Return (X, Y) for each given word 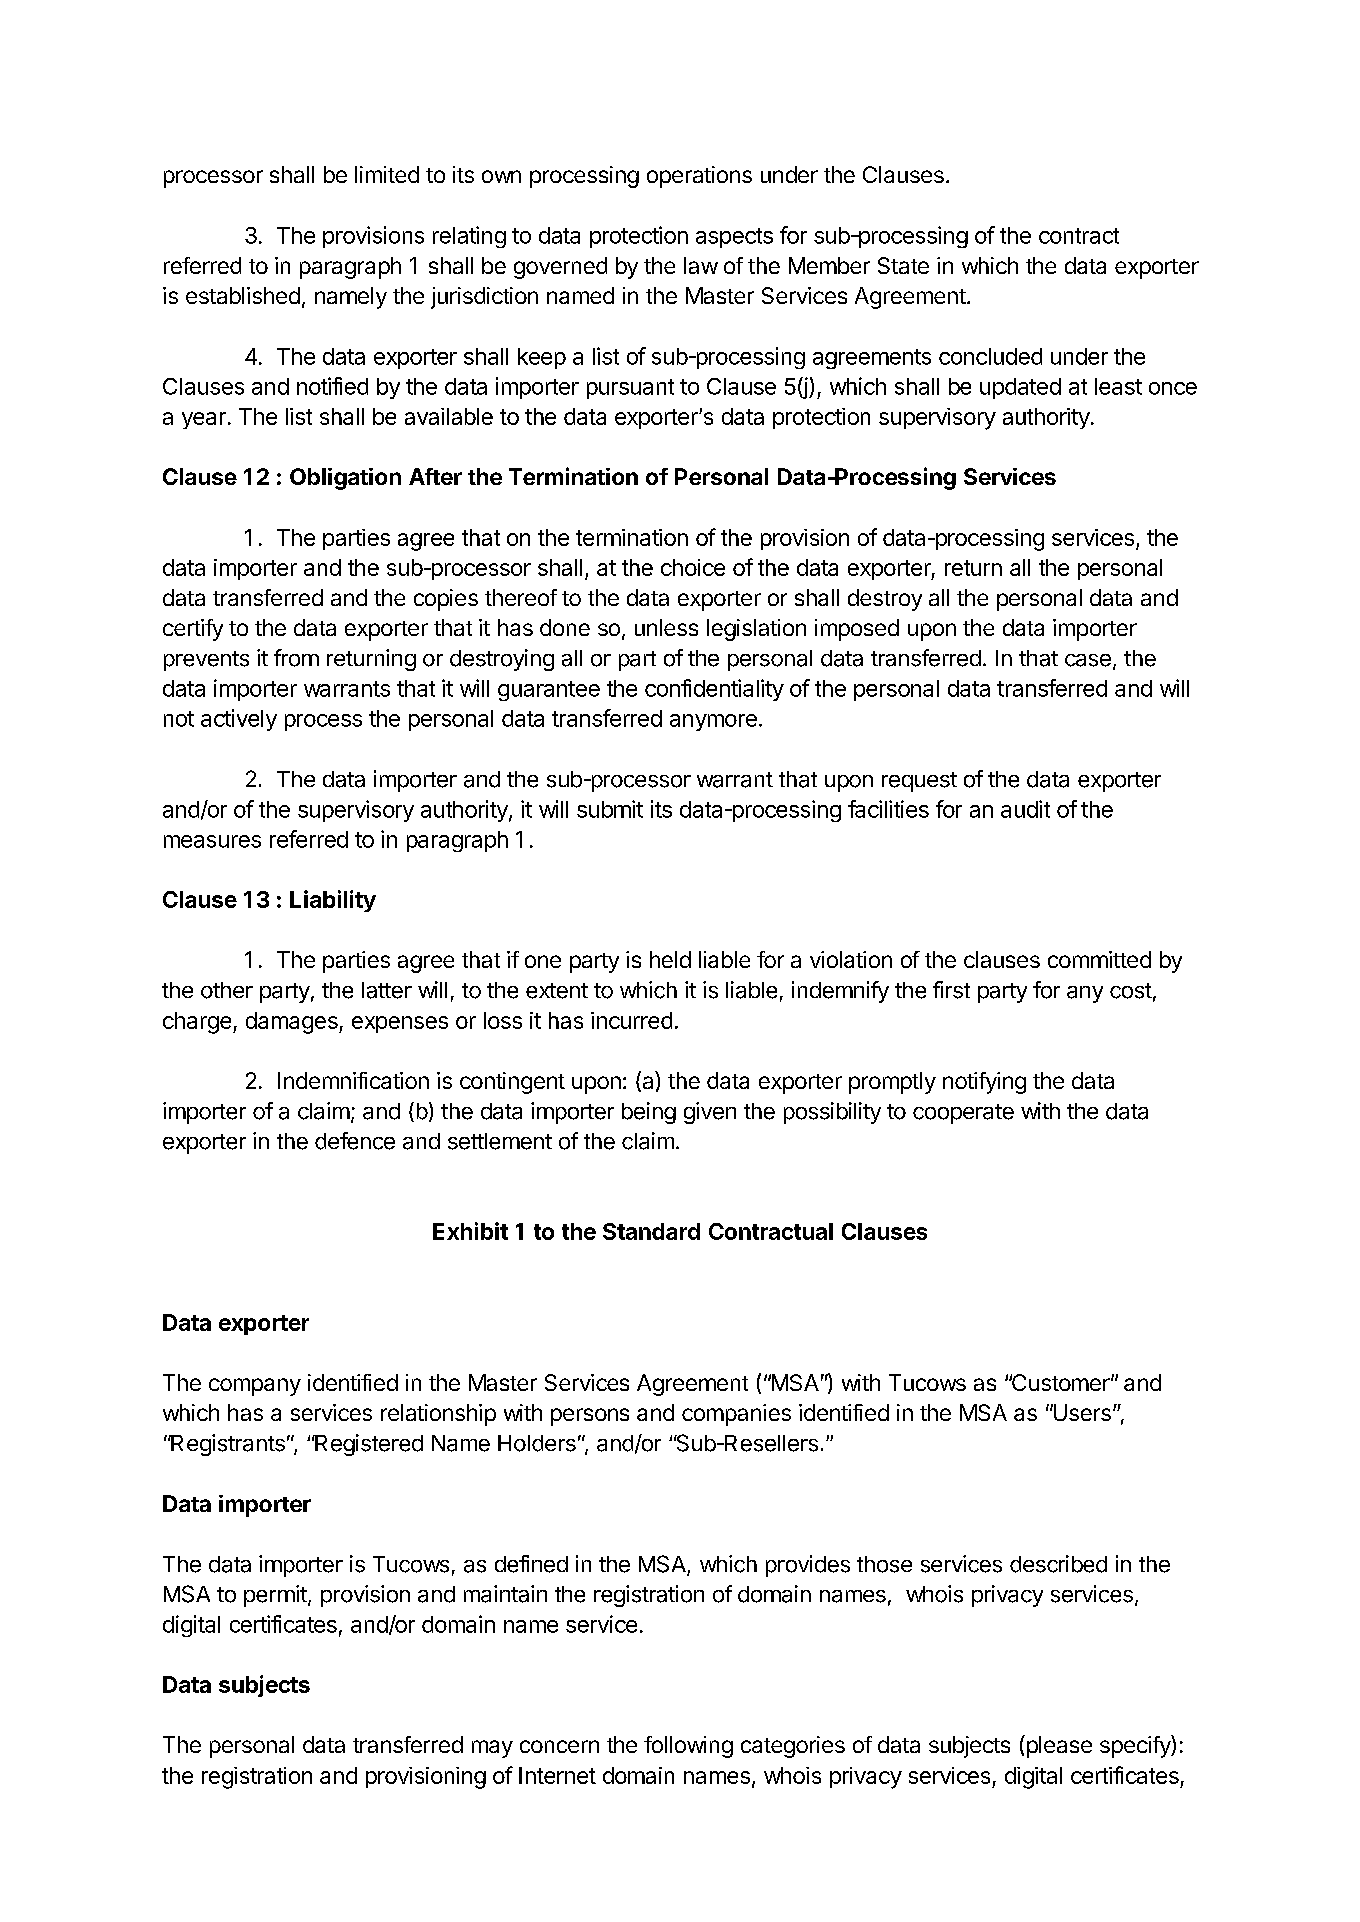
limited (387, 174)
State (903, 265)
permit (275, 1596)
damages (293, 1023)
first (951, 990)
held (670, 959)
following (688, 1747)
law (701, 265)
